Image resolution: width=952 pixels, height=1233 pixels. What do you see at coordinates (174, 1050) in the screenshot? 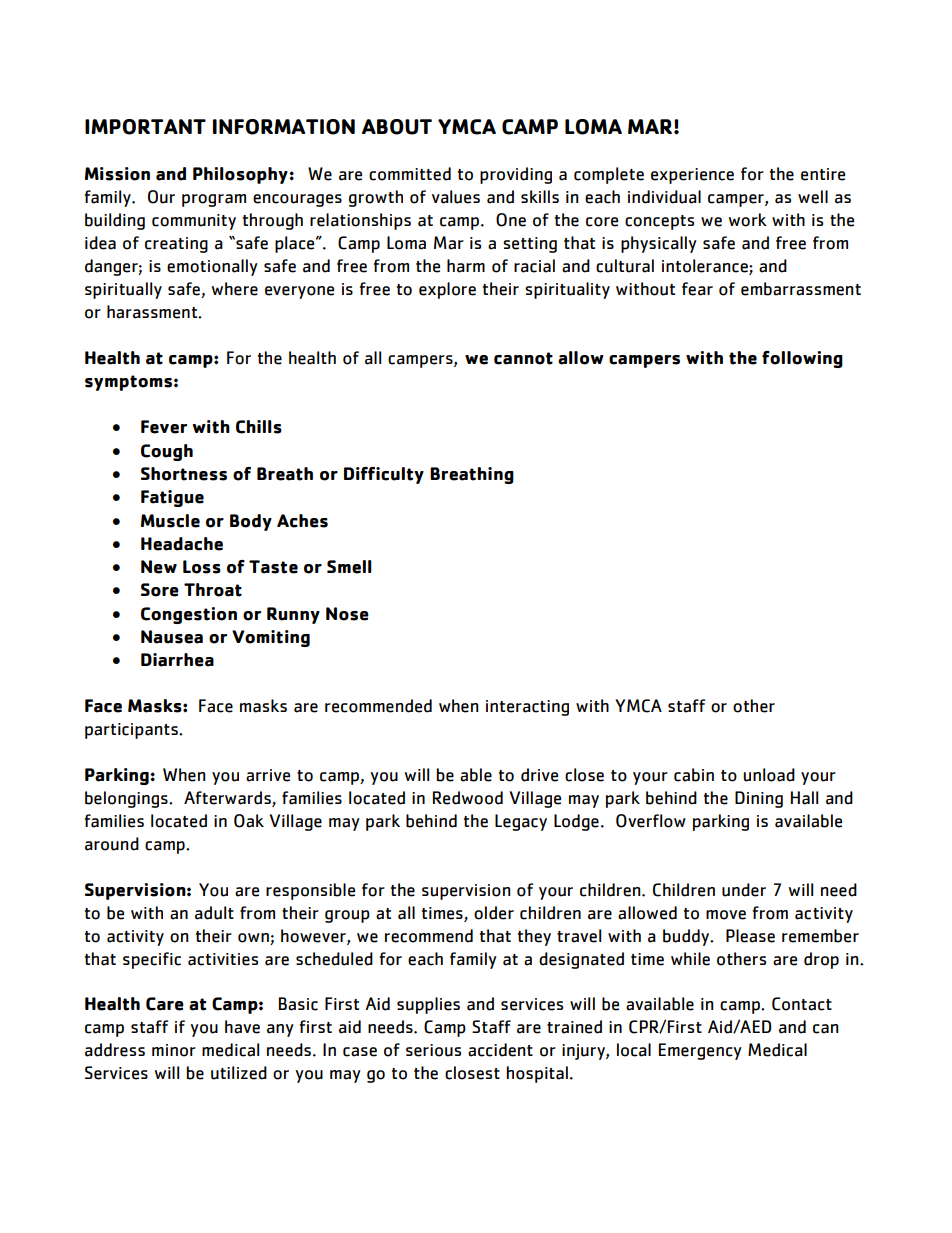
I see `minor` at bounding box center [174, 1050].
